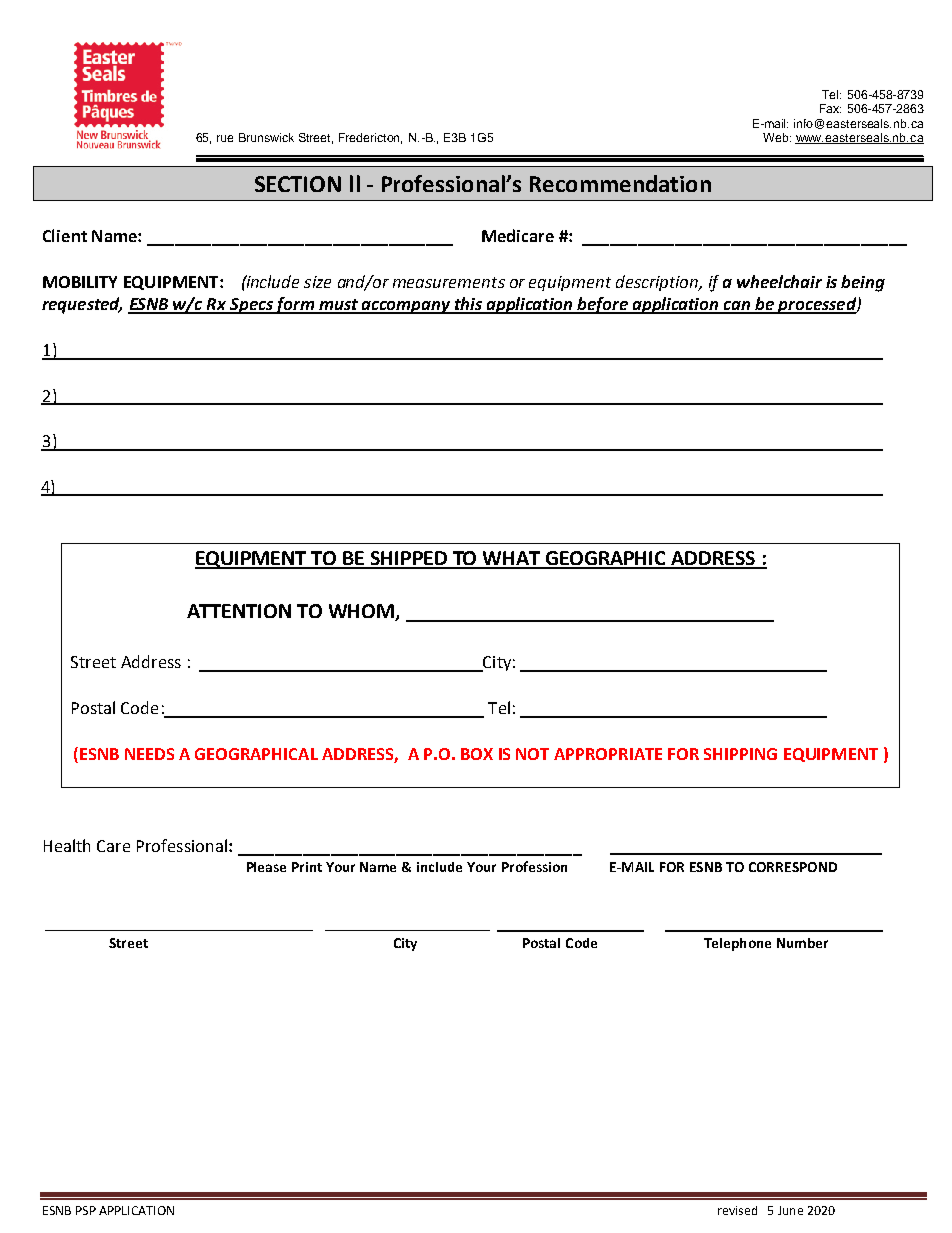 This screenshot has width=952, height=1233. What do you see at coordinates (740, 754) in the screenshot?
I see `SHIPPING` at bounding box center [740, 754].
